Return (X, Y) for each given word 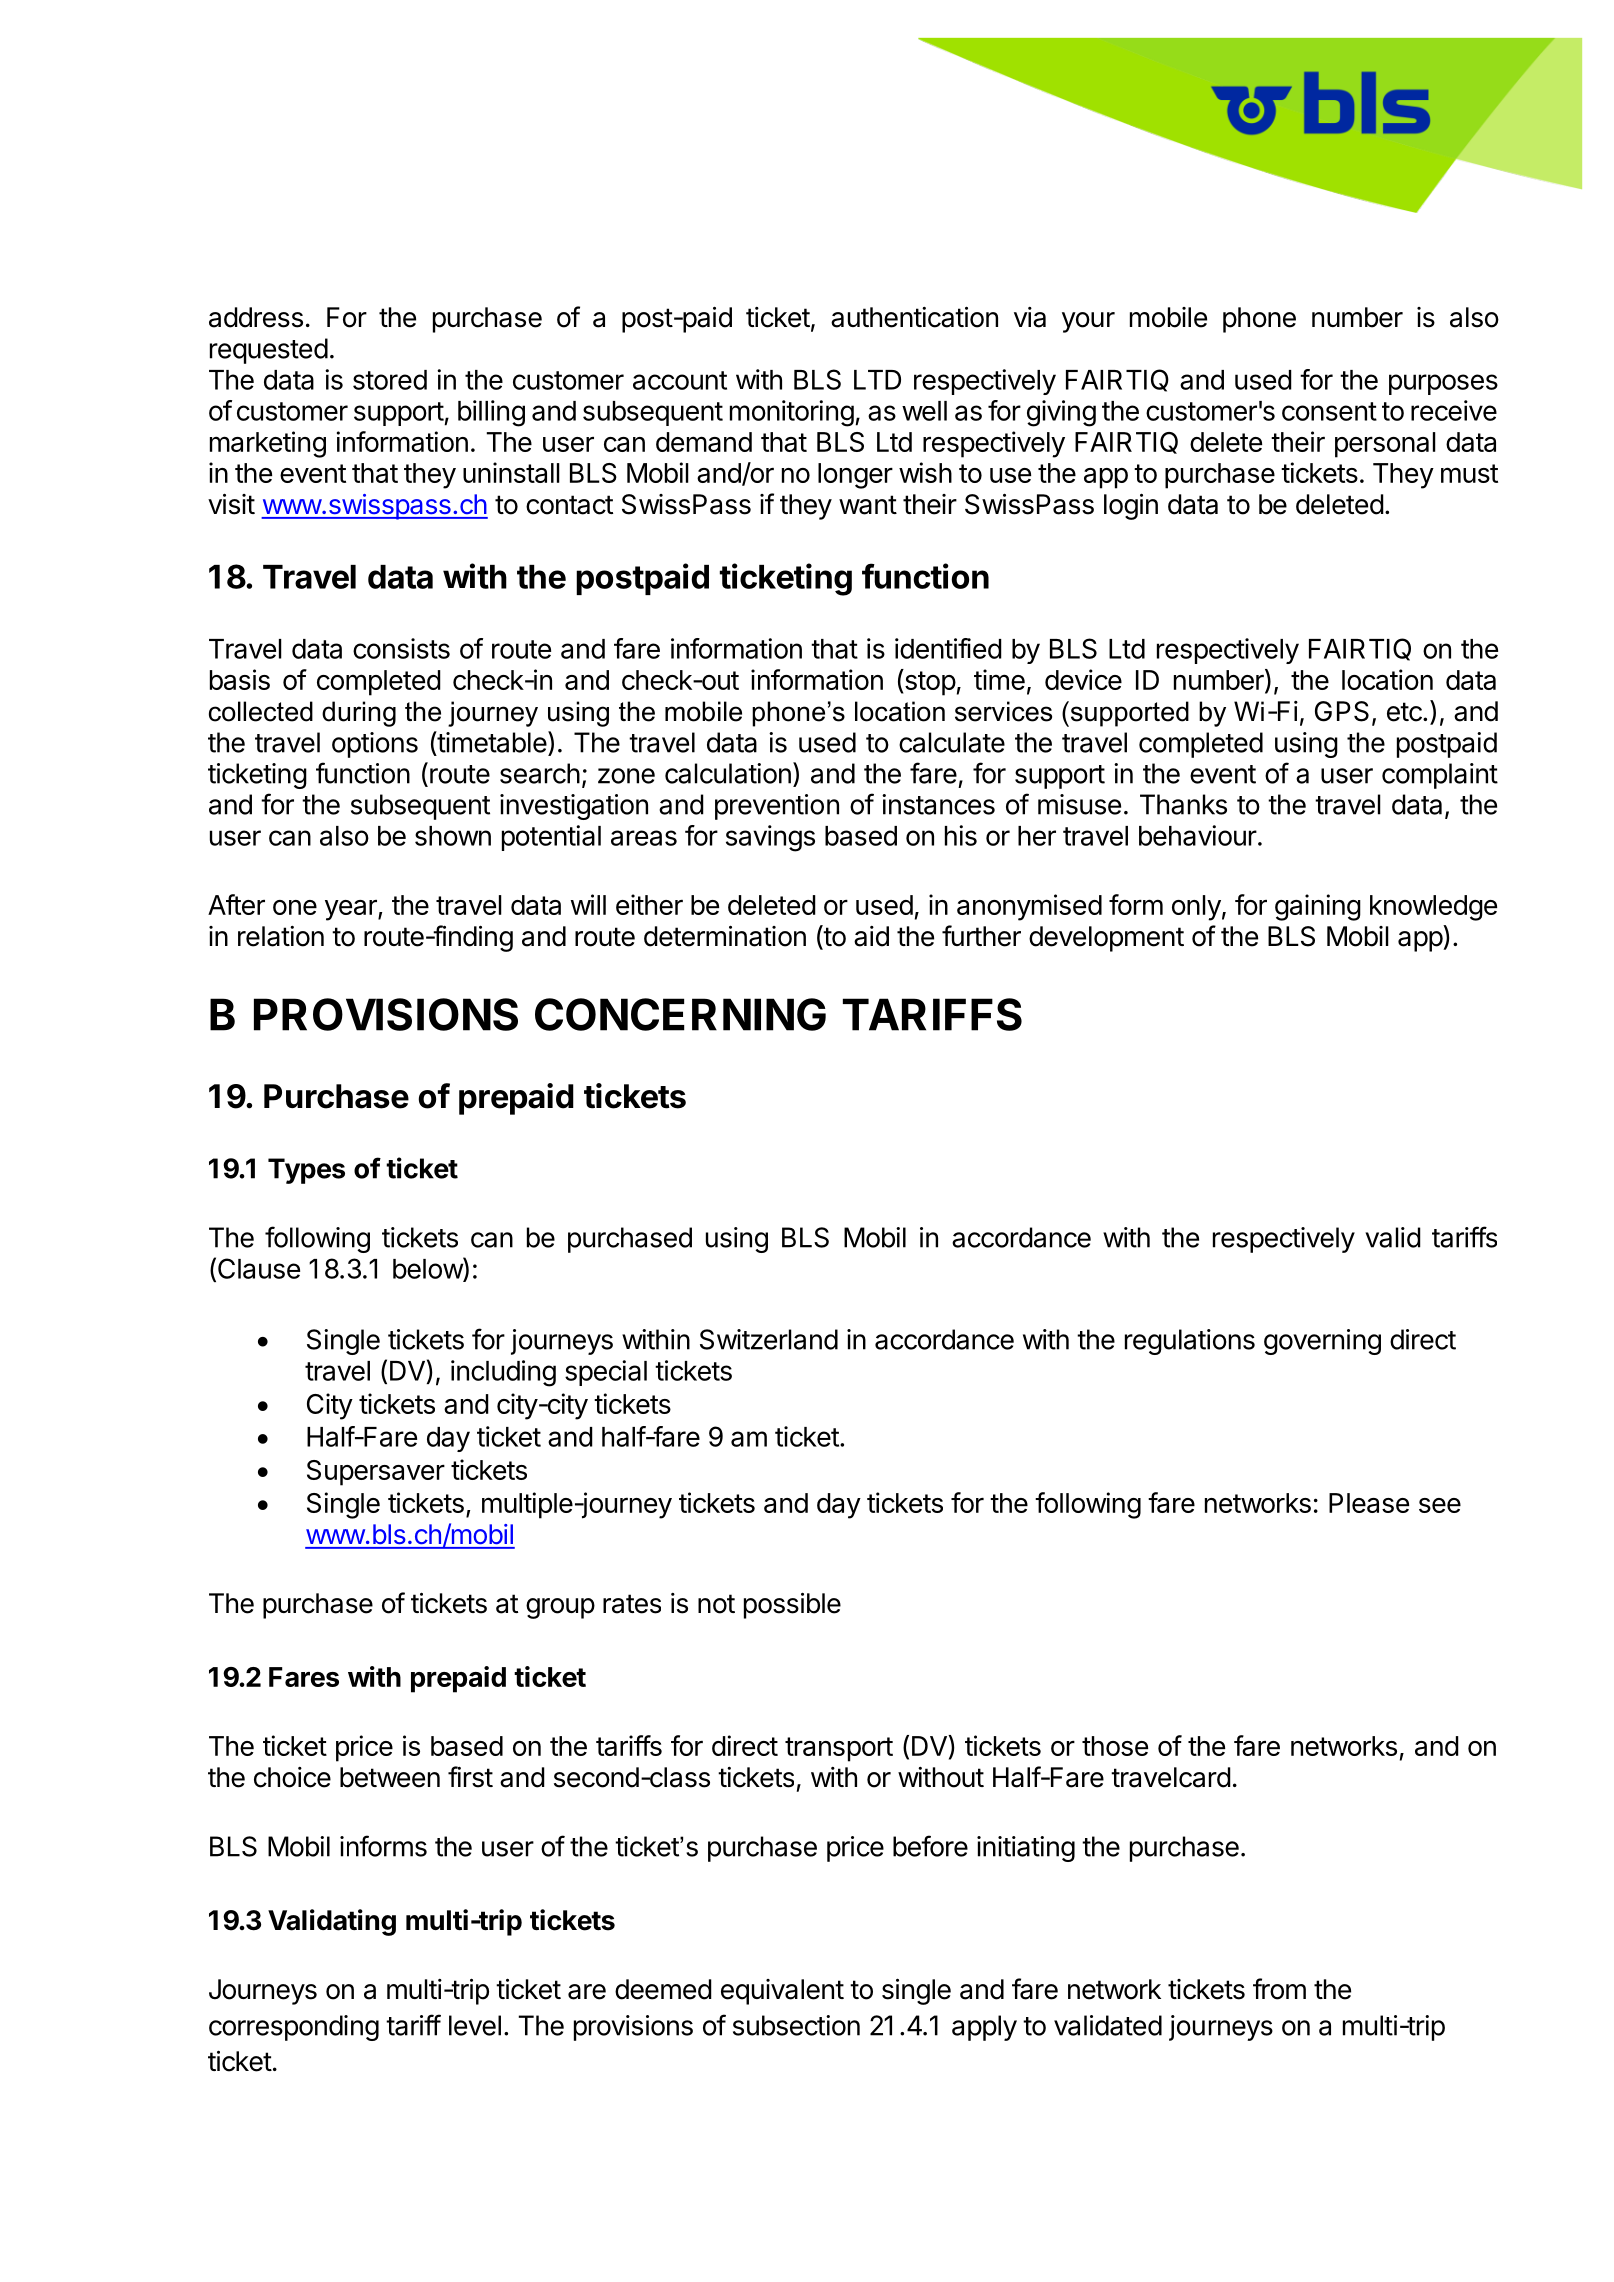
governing (1322, 1342)
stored (390, 380)
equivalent (782, 1992)
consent (1329, 411)
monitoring (792, 413)
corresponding (294, 2028)
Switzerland (769, 1339)
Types (306, 1171)
